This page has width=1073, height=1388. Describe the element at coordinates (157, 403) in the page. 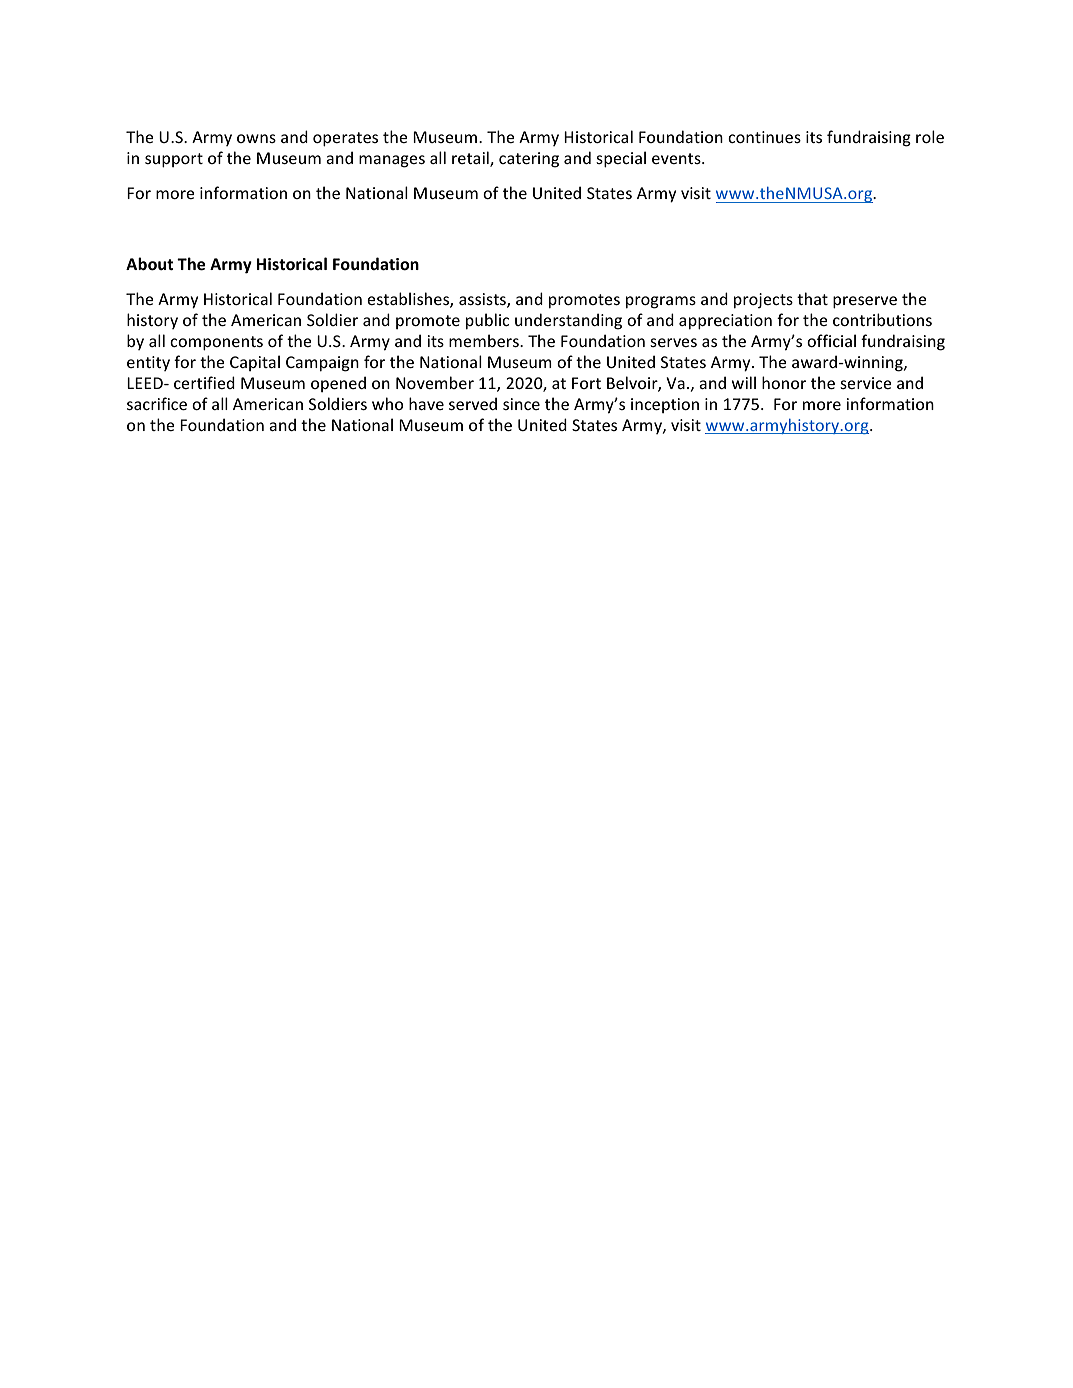

I see `sacrifice` at that location.
